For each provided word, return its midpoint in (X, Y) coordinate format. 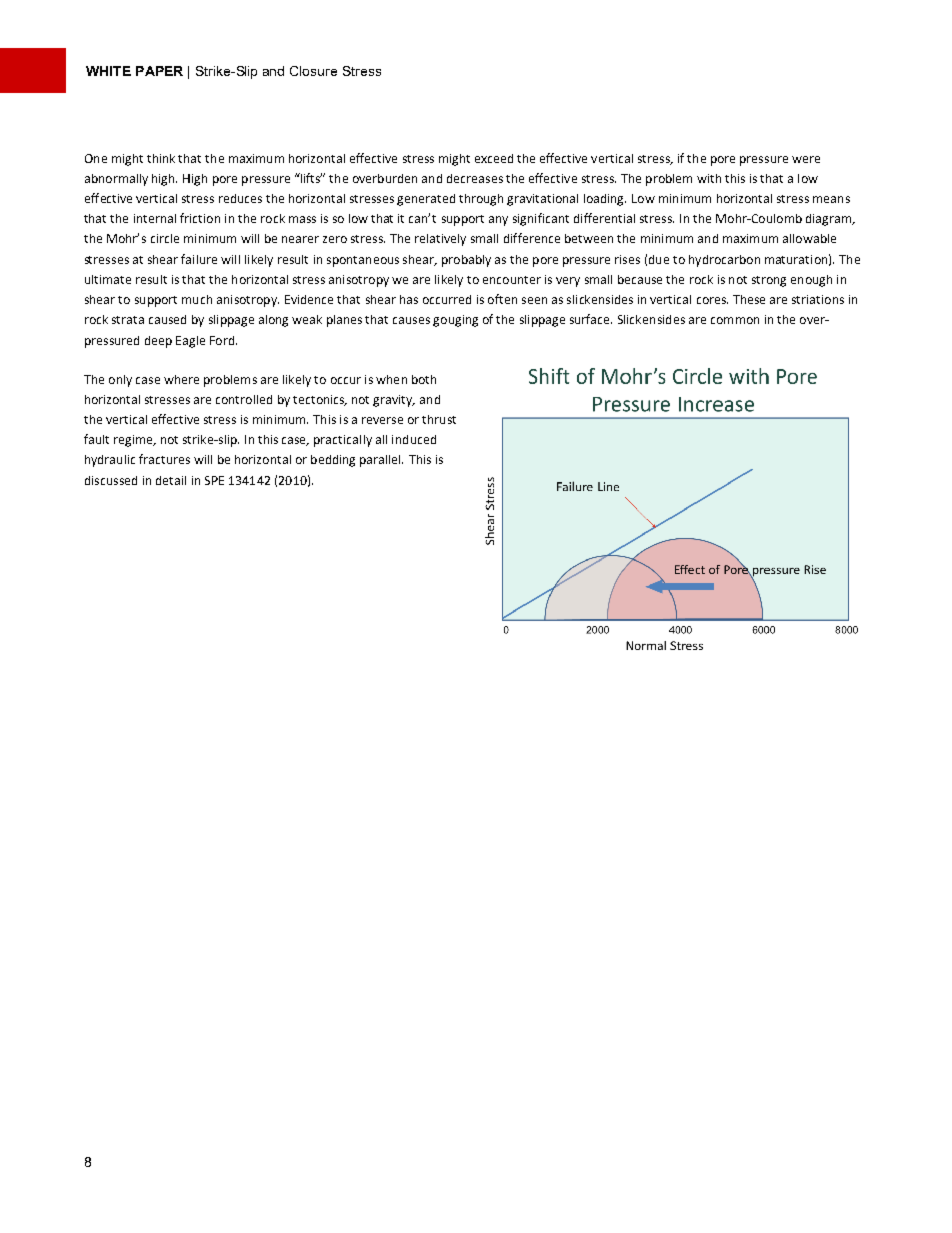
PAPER (159, 71)
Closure (313, 71)
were (806, 159)
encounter (512, 280)
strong (769, 281)
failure (199, 259)
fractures (164, 459)
